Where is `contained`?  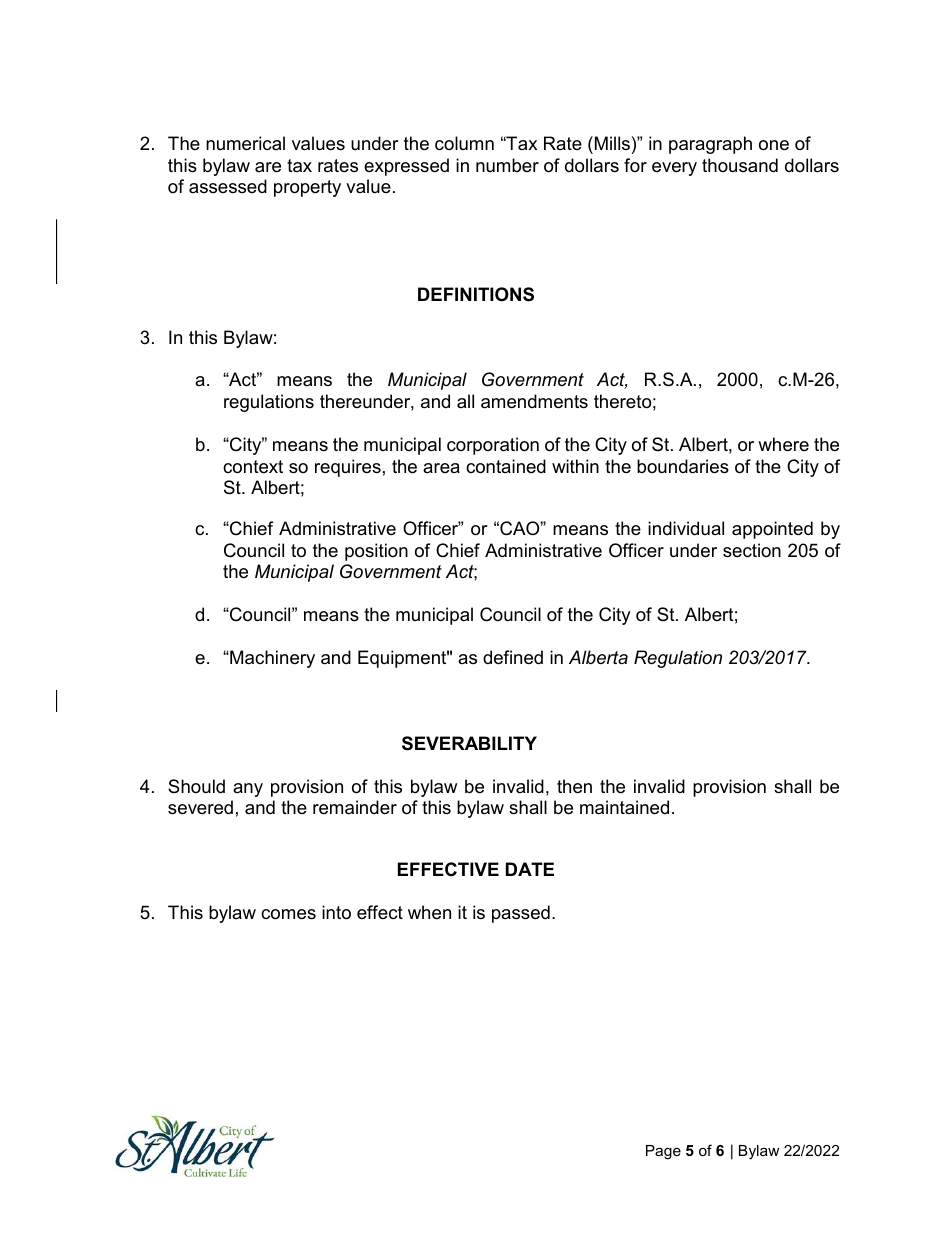
contained is located at coordinates (506, 466).
